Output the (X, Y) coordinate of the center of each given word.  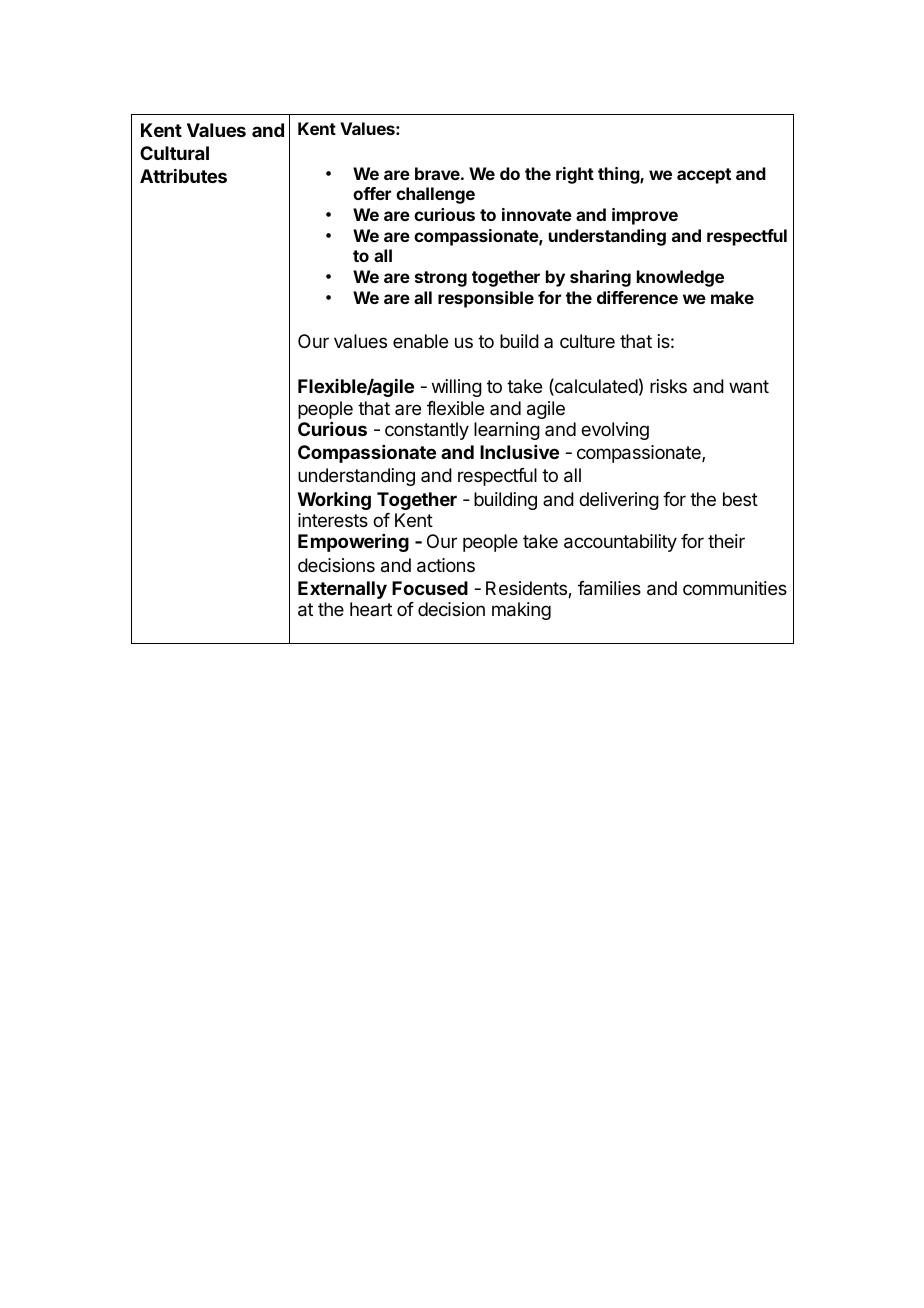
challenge (435, 195)
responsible (486, 299)
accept (704, 176)
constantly (427, 431)
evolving (615, 431)
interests (333, 520)
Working (334, 501)
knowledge (680, 278)
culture (587, 341)
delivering (619, 501)
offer (372, 193)
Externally (342, 590)
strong (441, 279)
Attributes (183, 176)
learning (507, 431)
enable (420, 341)
